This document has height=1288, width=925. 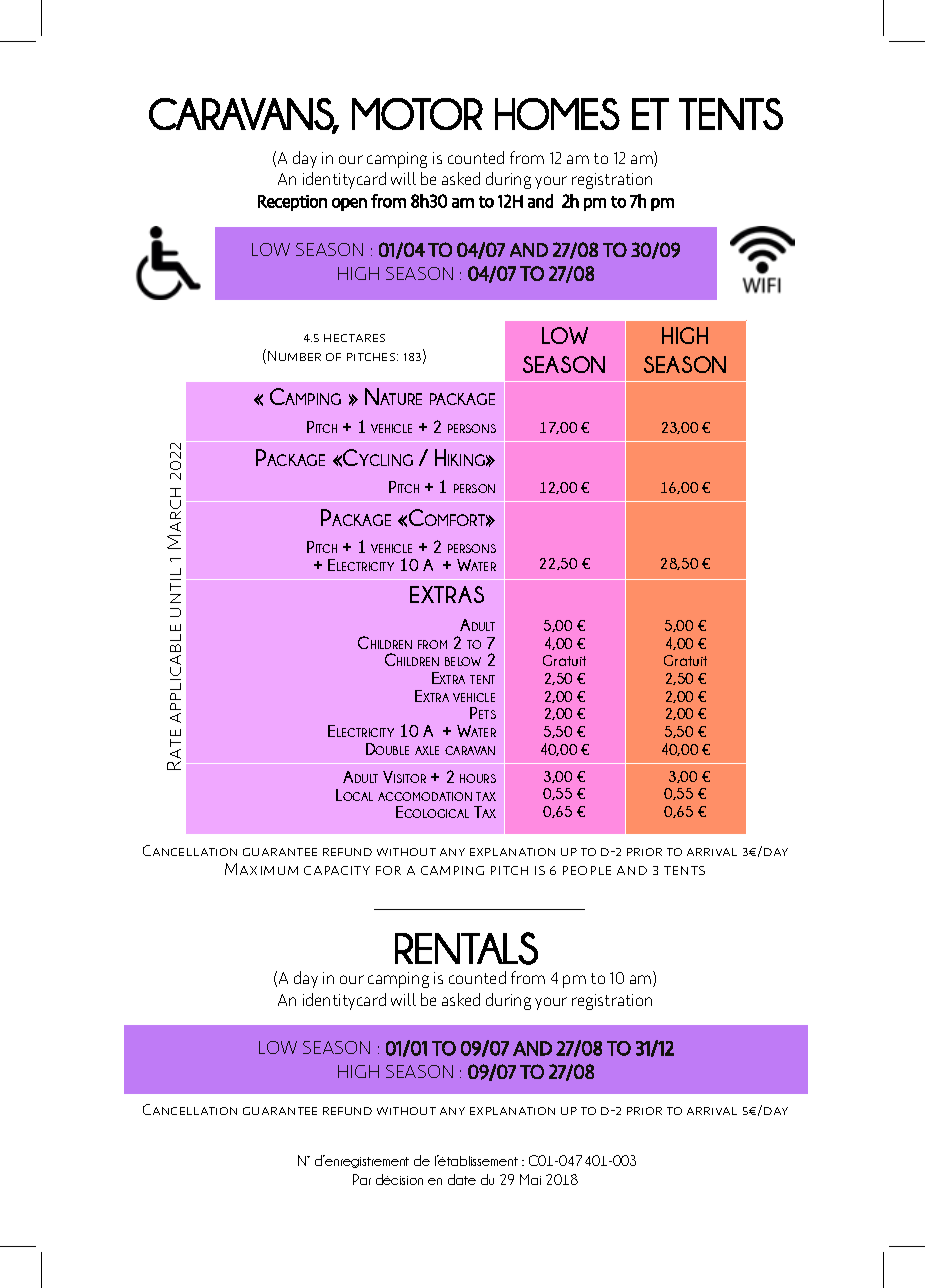 I want to click on Par, so click(x=362, y=1179).
